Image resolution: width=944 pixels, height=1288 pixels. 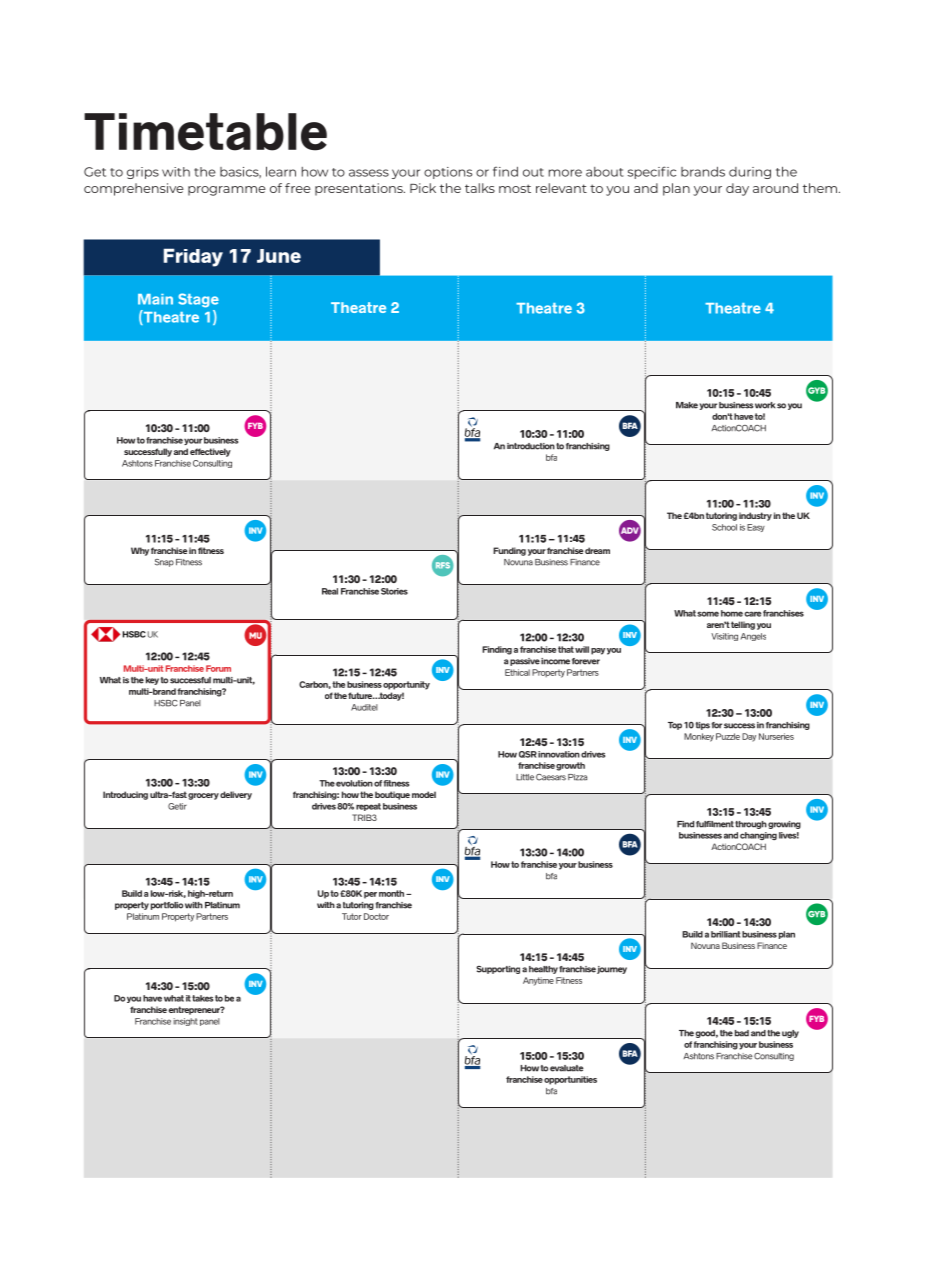 I want to click on Snap, so click(x=164, y=563).
